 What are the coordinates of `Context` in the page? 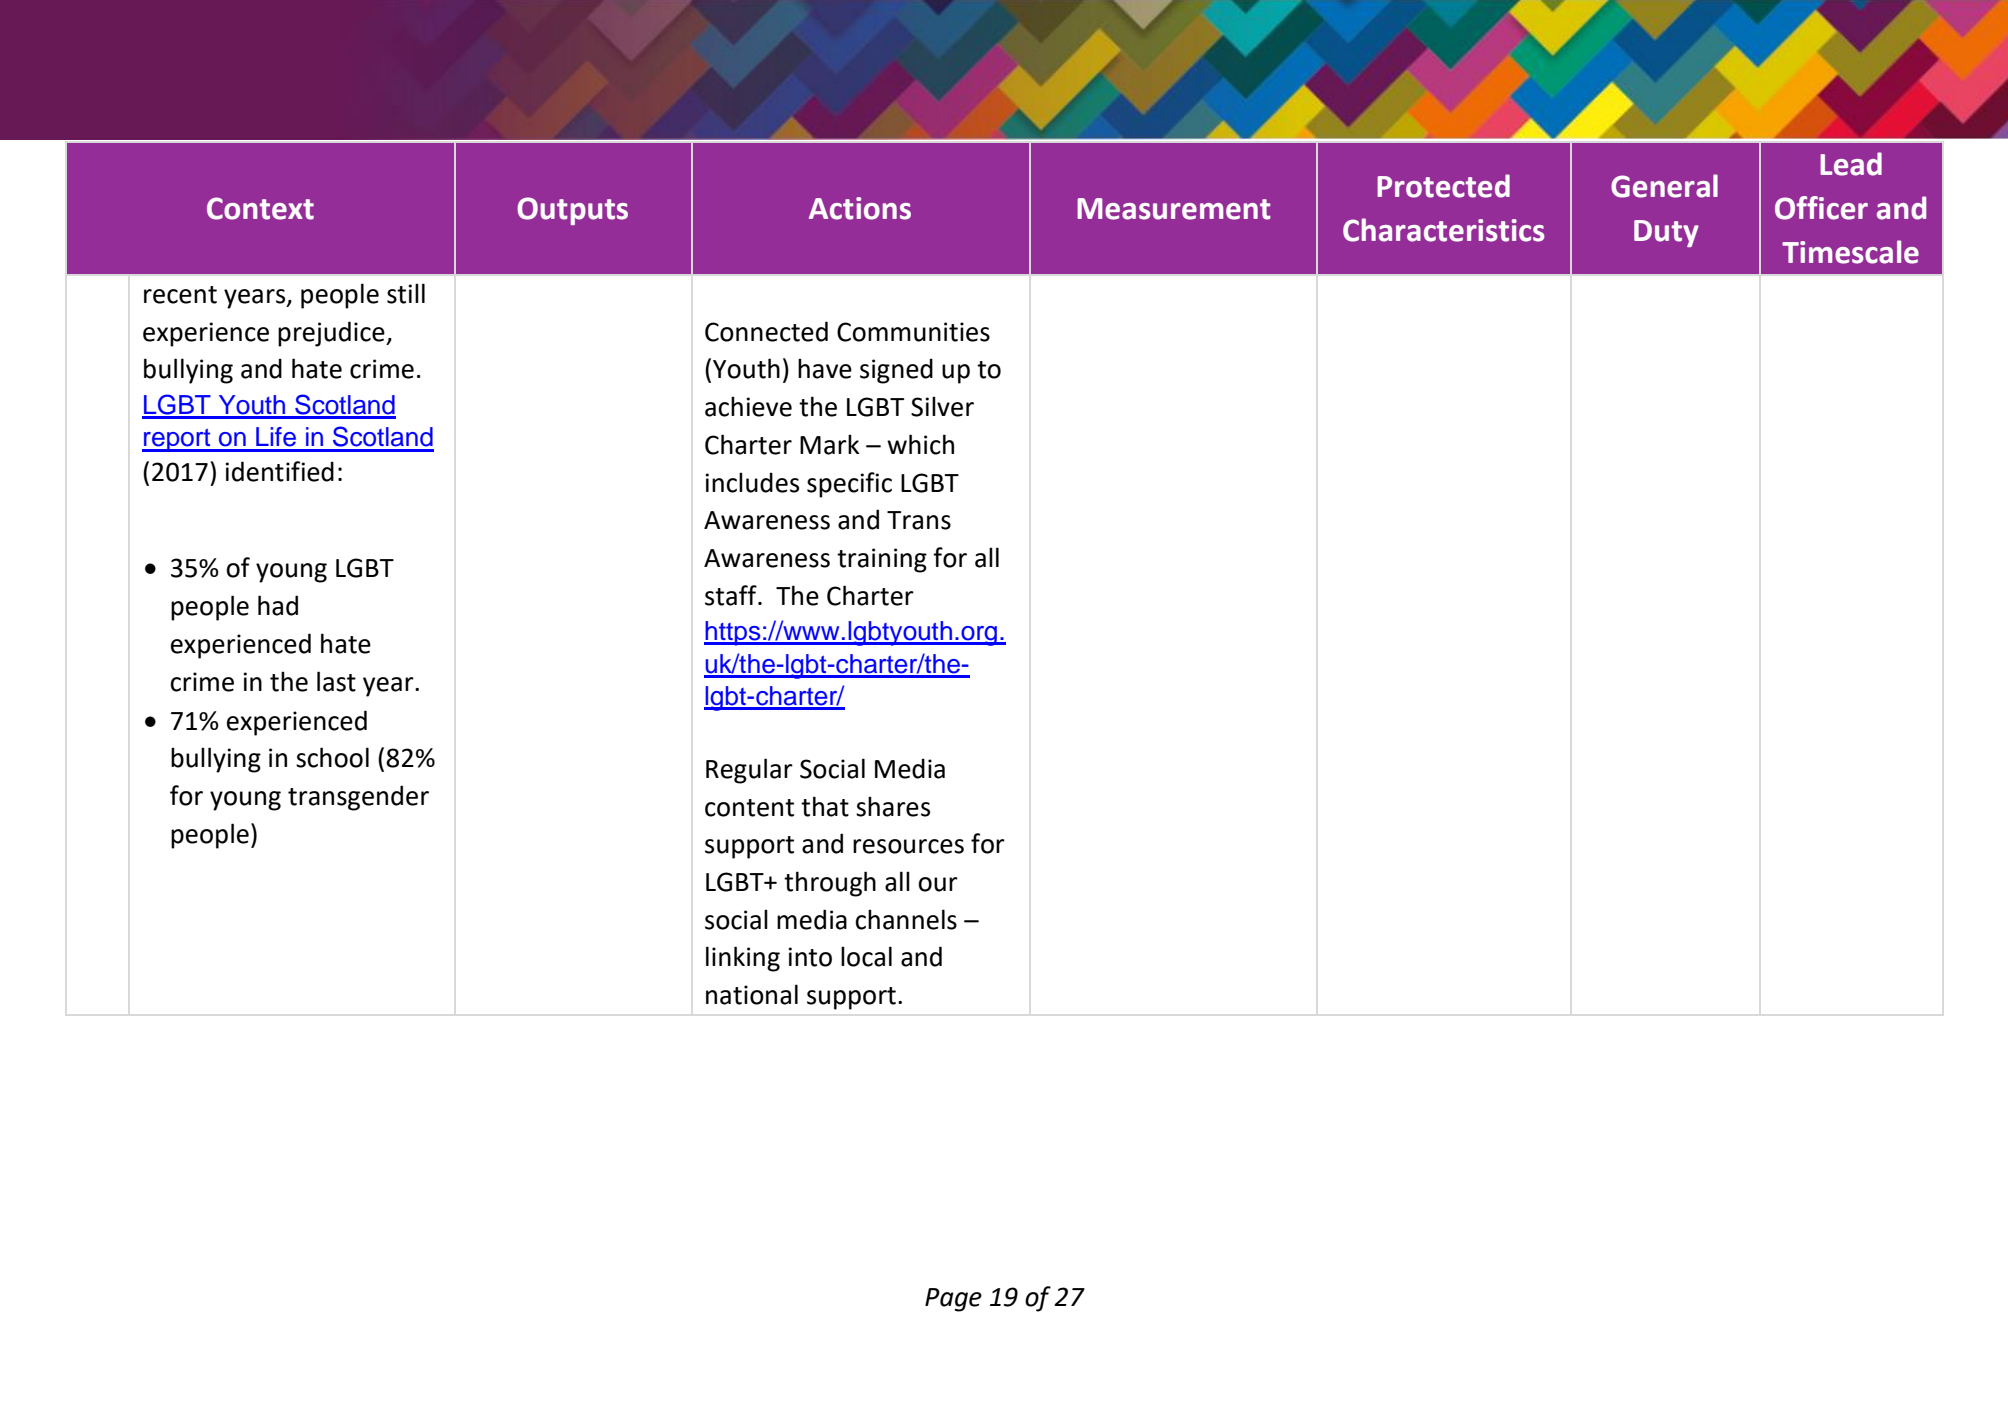 It's located at (260, 208).
